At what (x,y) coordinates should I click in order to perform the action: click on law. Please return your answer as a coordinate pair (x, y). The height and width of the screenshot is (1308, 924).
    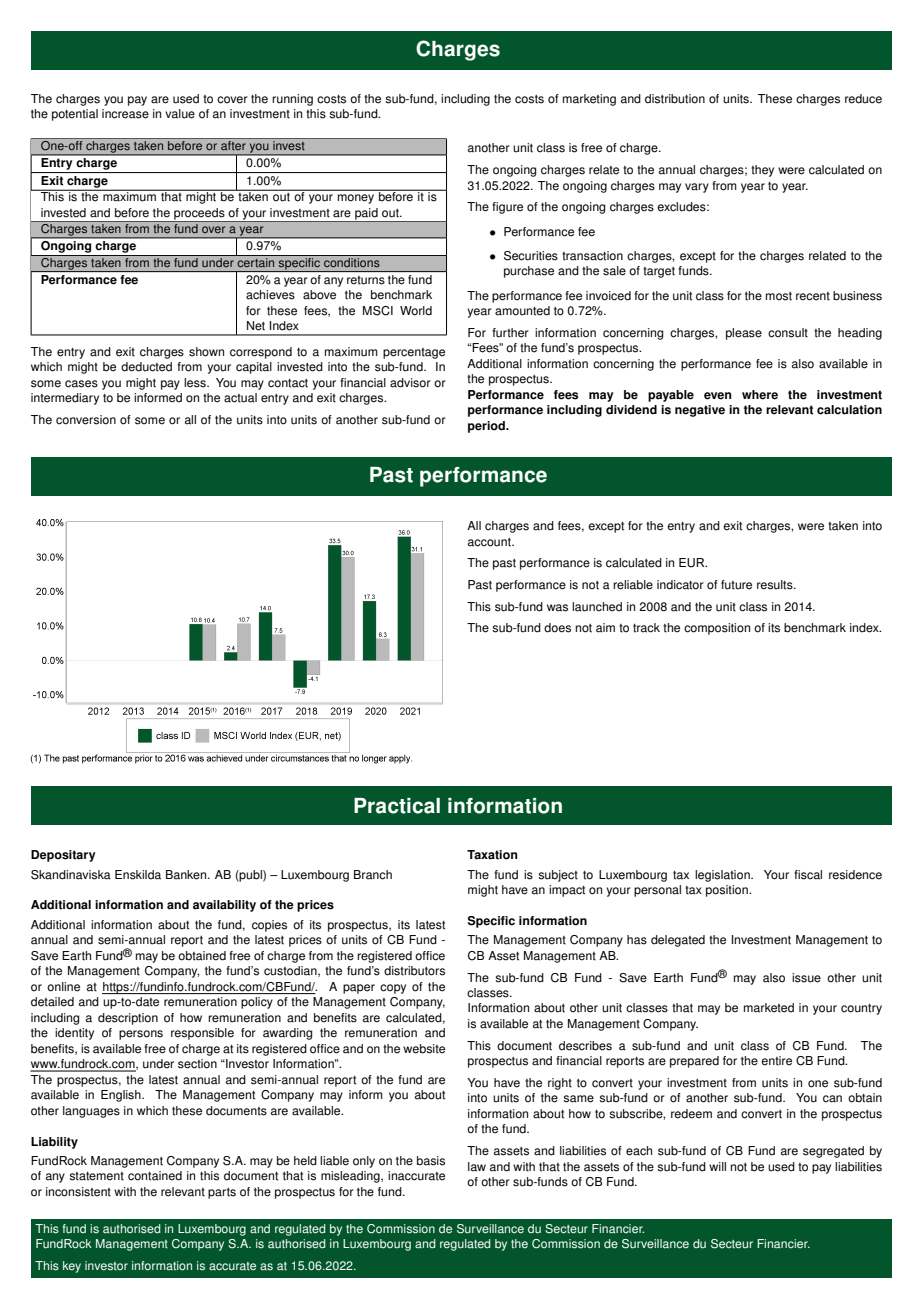
    Looking at the image, I should click on (477, 1167).
